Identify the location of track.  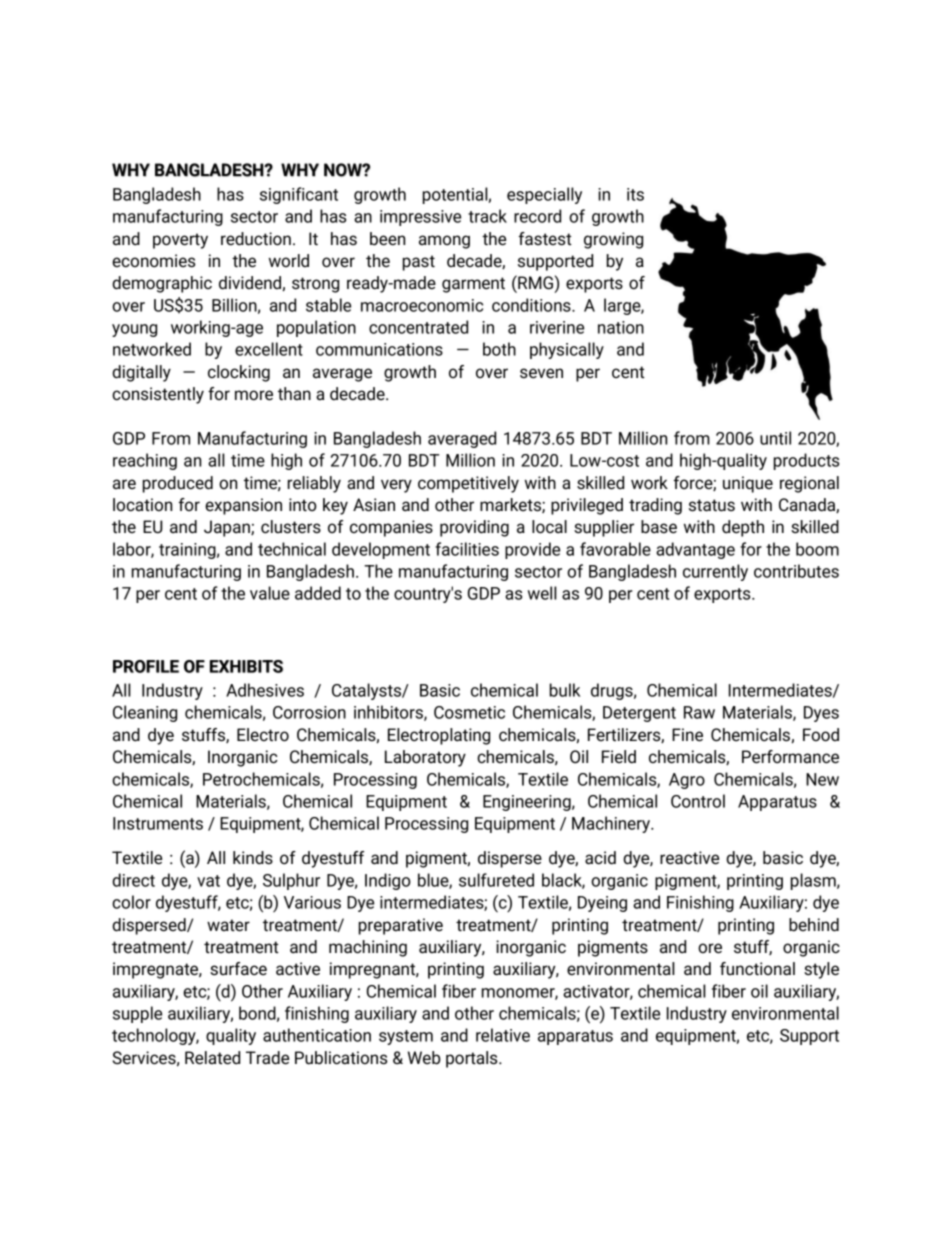
(487, 216).
